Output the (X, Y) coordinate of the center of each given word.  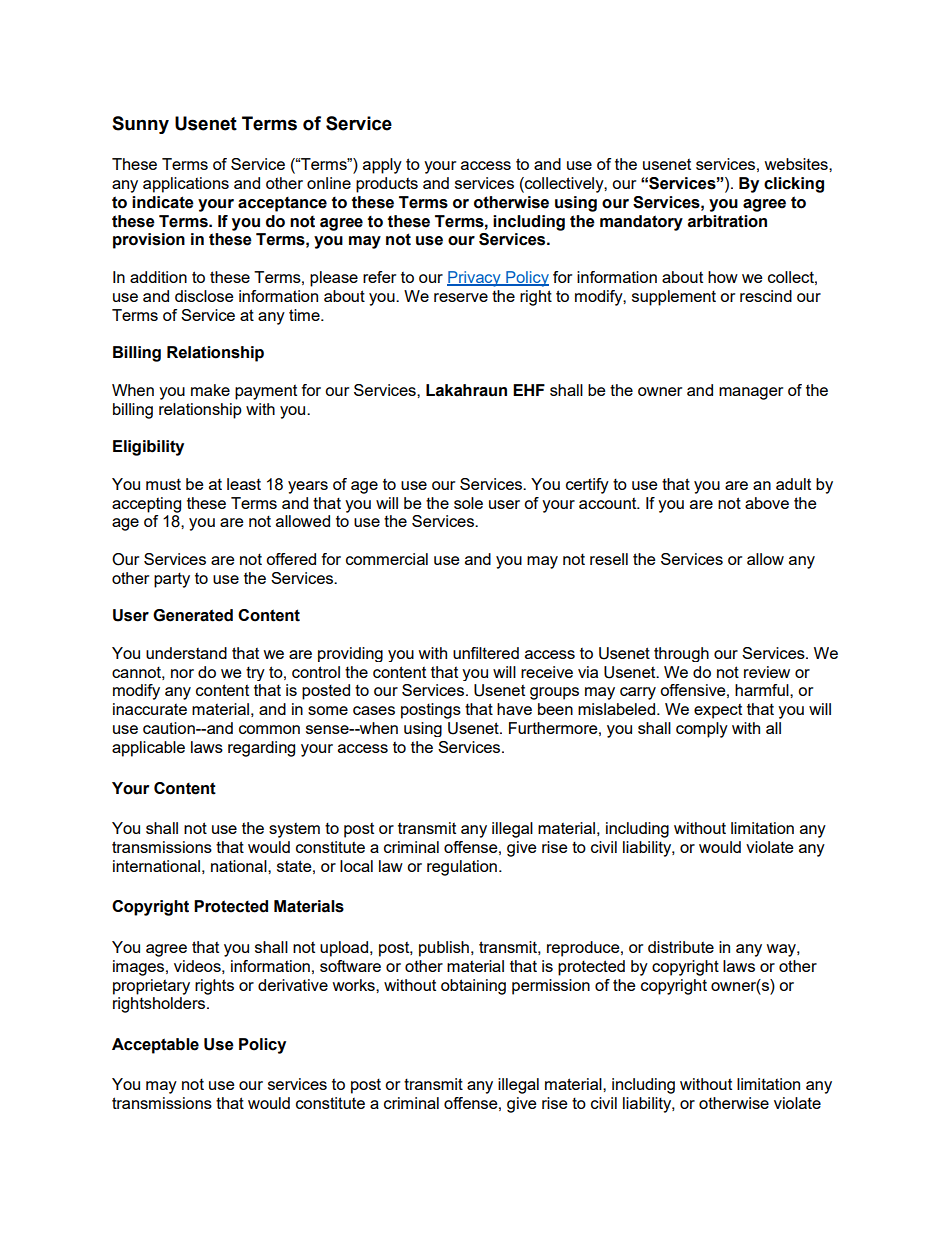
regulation (462, 868)
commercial (387, 559)
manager (751, 393)
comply (702, 730)
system (294, 830)
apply (382, 166)
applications (186, 185)
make (210, 390)
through (681, 654)
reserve (461, 297)
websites (797, 164)
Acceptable (155, 1046)
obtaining (473, 987)
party (172, 580)
